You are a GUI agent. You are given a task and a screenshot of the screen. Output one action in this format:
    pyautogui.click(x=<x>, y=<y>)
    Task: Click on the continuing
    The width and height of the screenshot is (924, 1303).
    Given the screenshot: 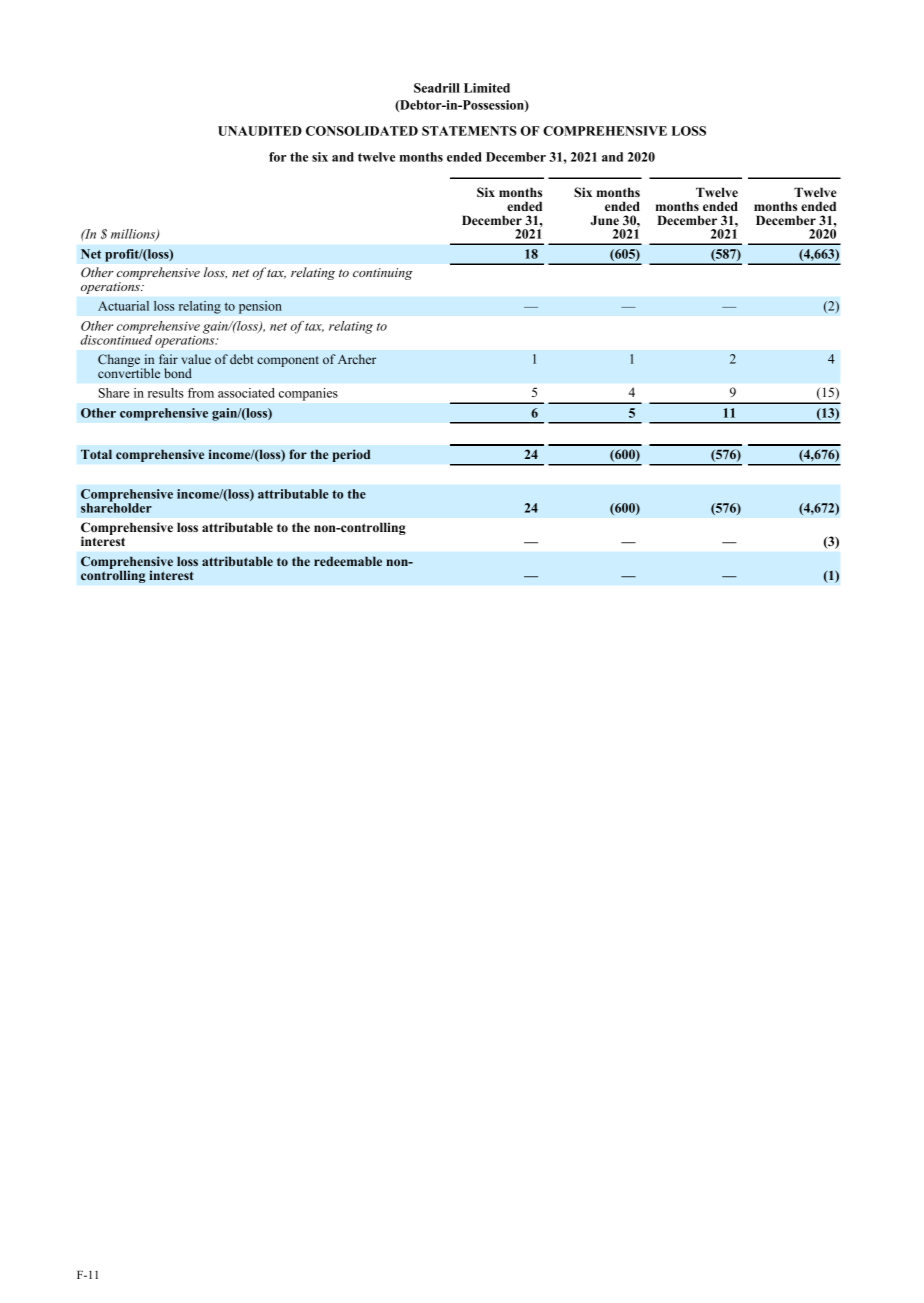 What is the action you would take?
    pyautogui.click(x=383, y=274)
